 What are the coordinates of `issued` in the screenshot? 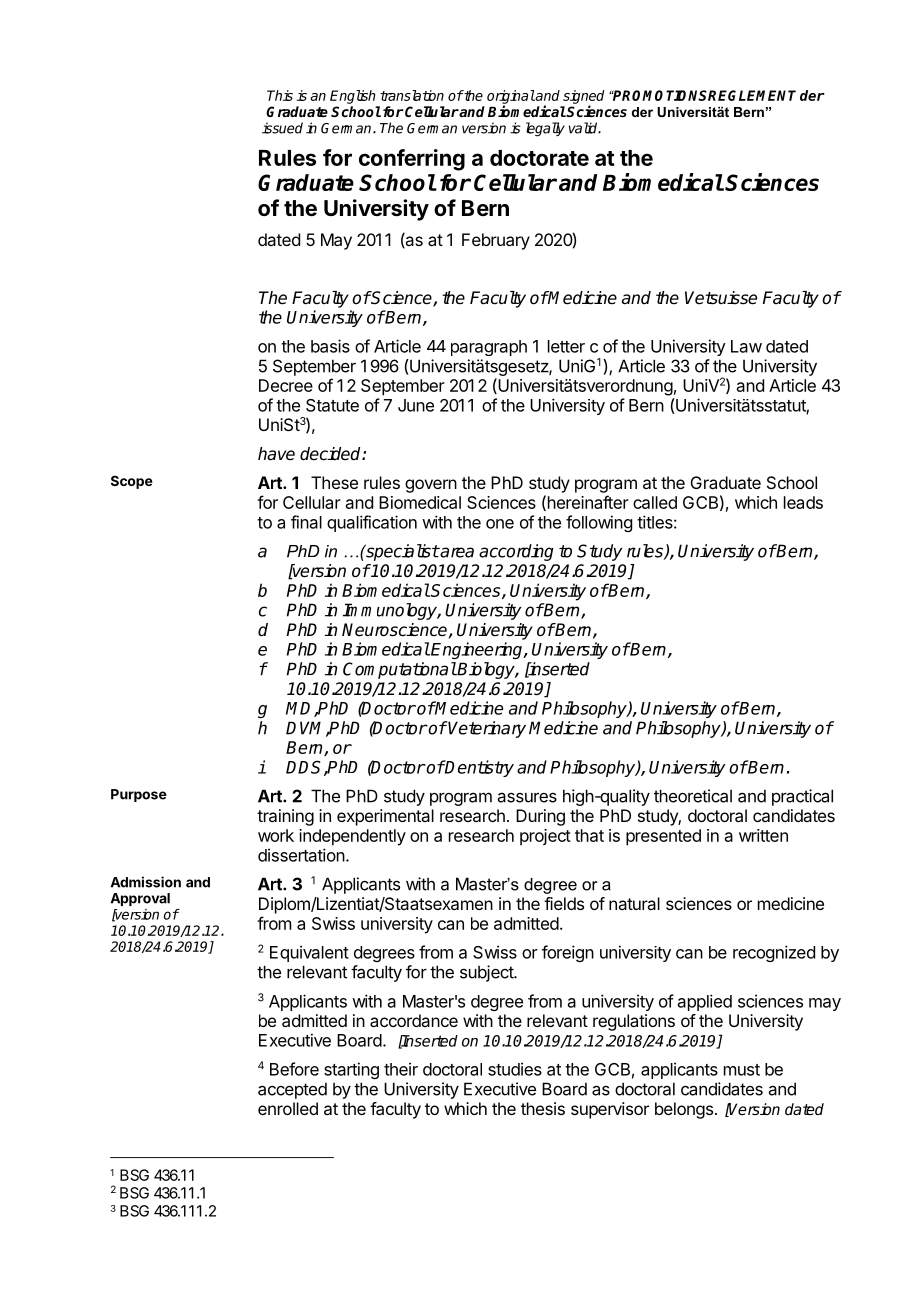 It's located at (282, 128).
